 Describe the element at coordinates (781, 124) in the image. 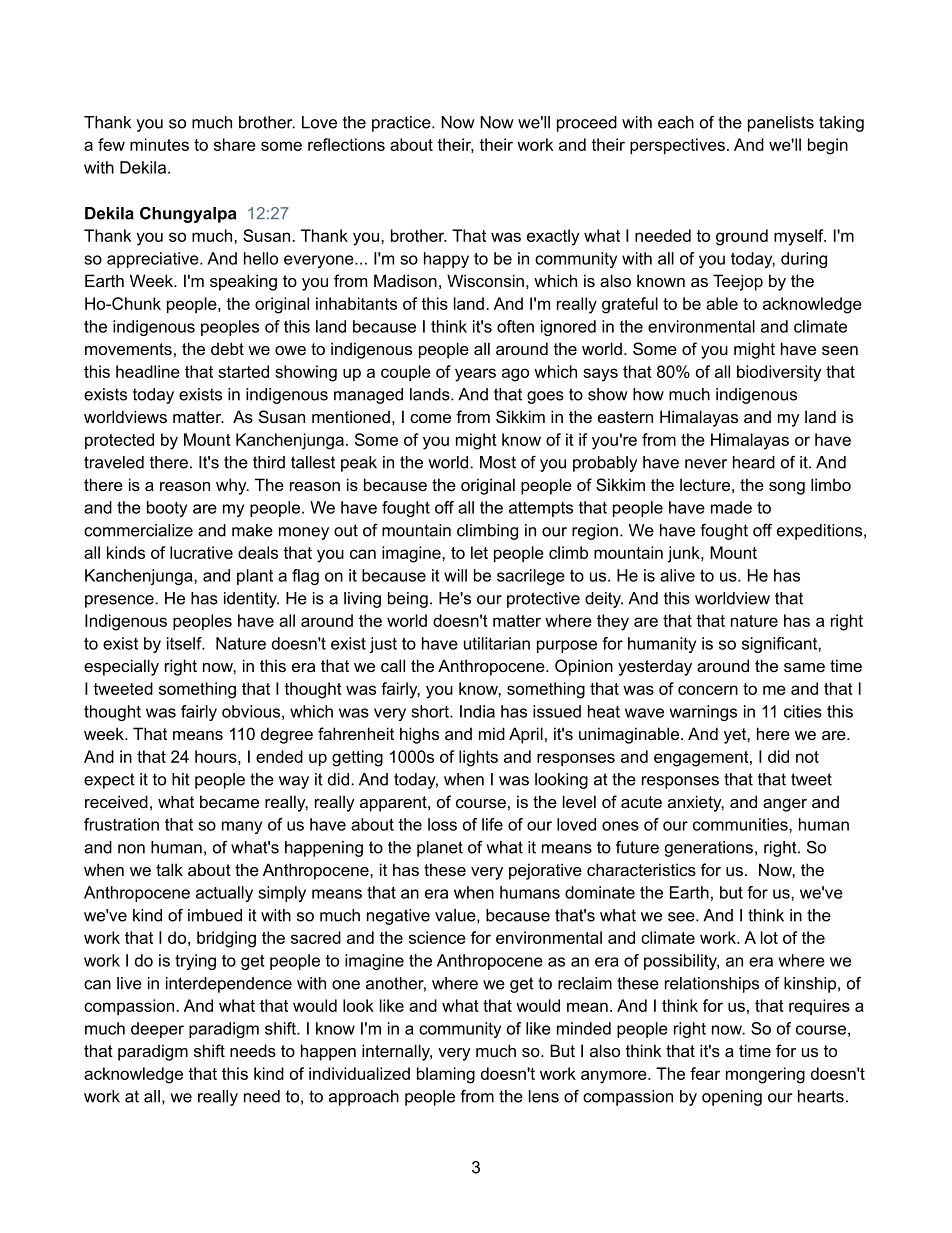

I see `panelists` at that location.
